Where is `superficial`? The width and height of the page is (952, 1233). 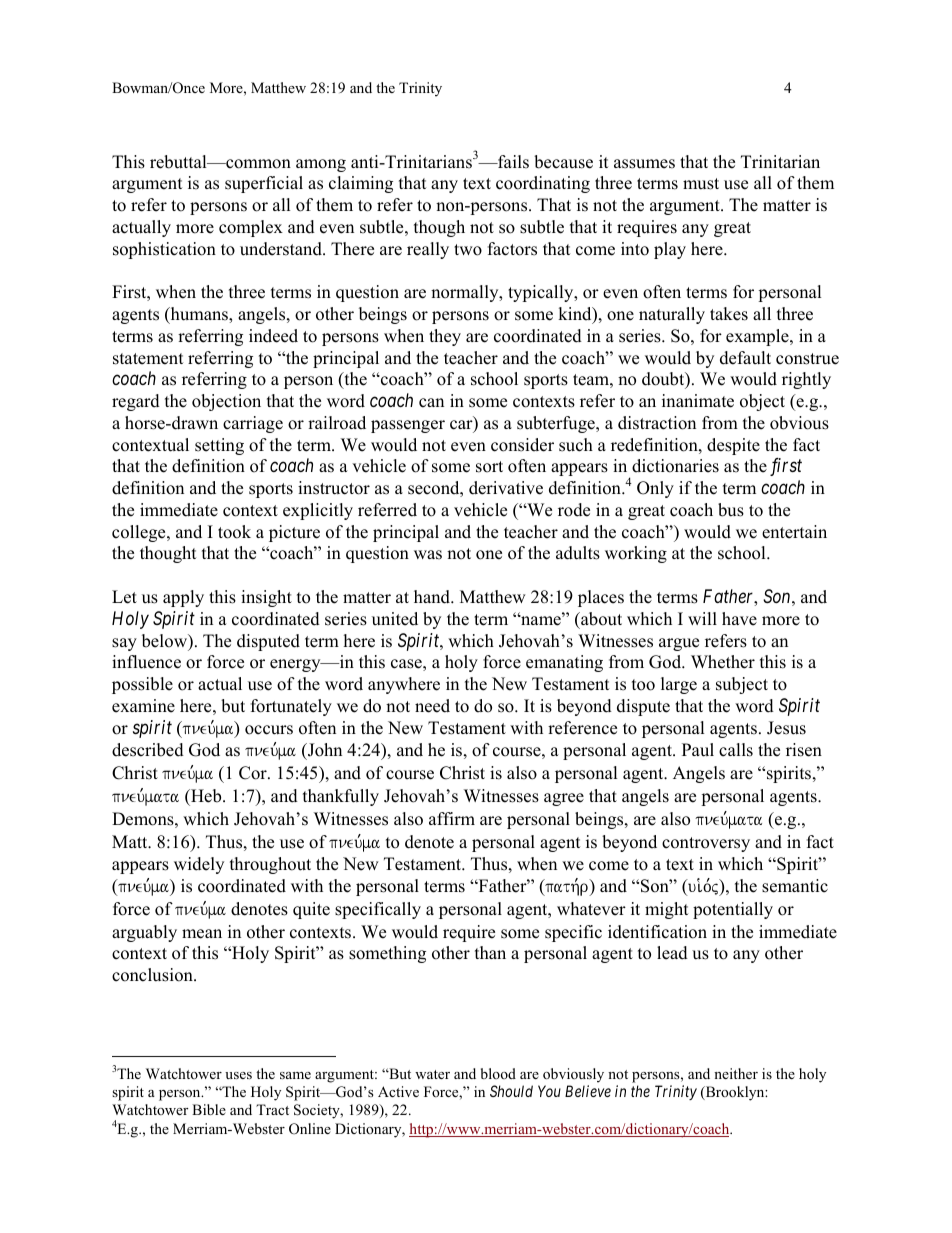 superficial is located at coordinates (264, 184).
